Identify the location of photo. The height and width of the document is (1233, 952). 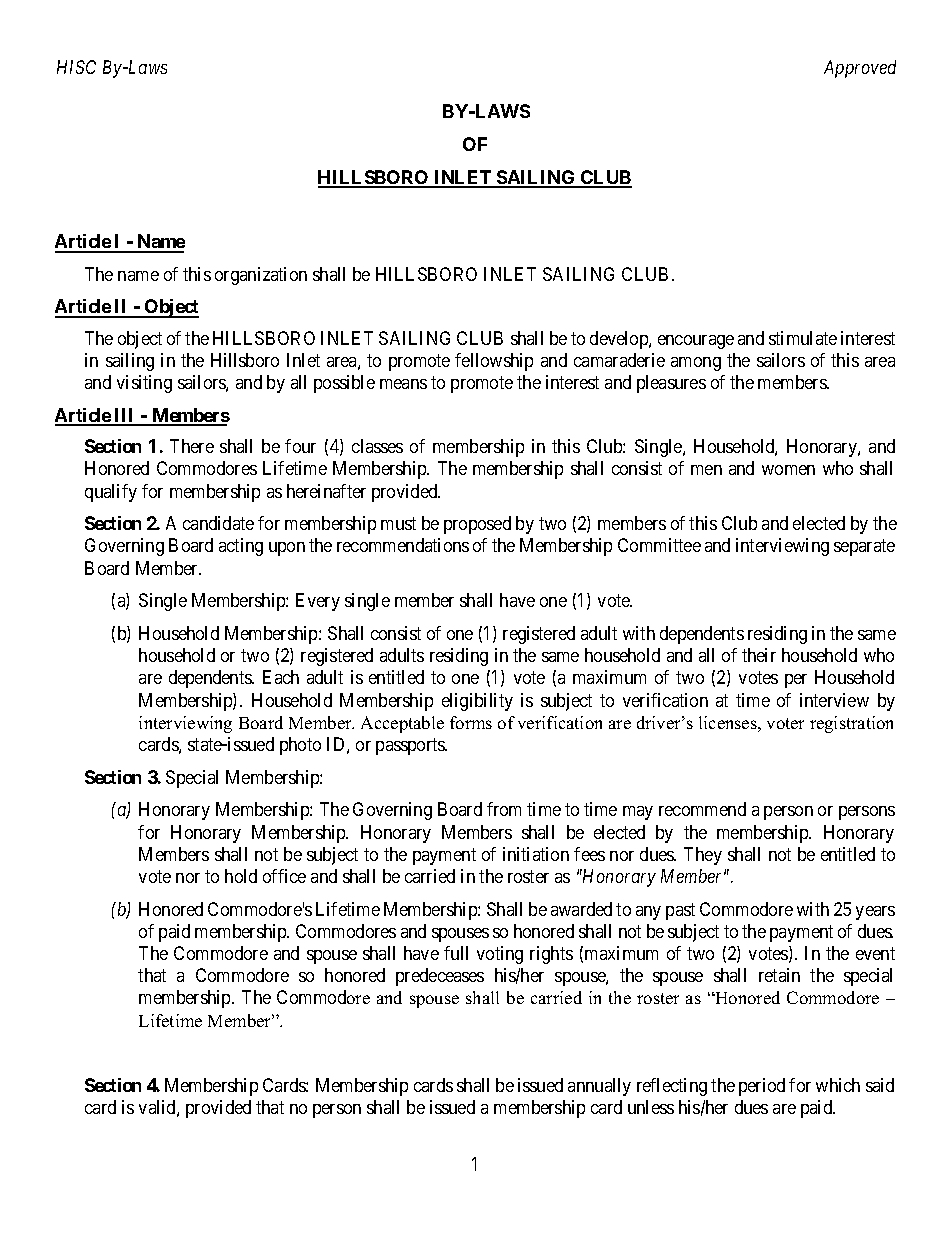
(300, 746).
